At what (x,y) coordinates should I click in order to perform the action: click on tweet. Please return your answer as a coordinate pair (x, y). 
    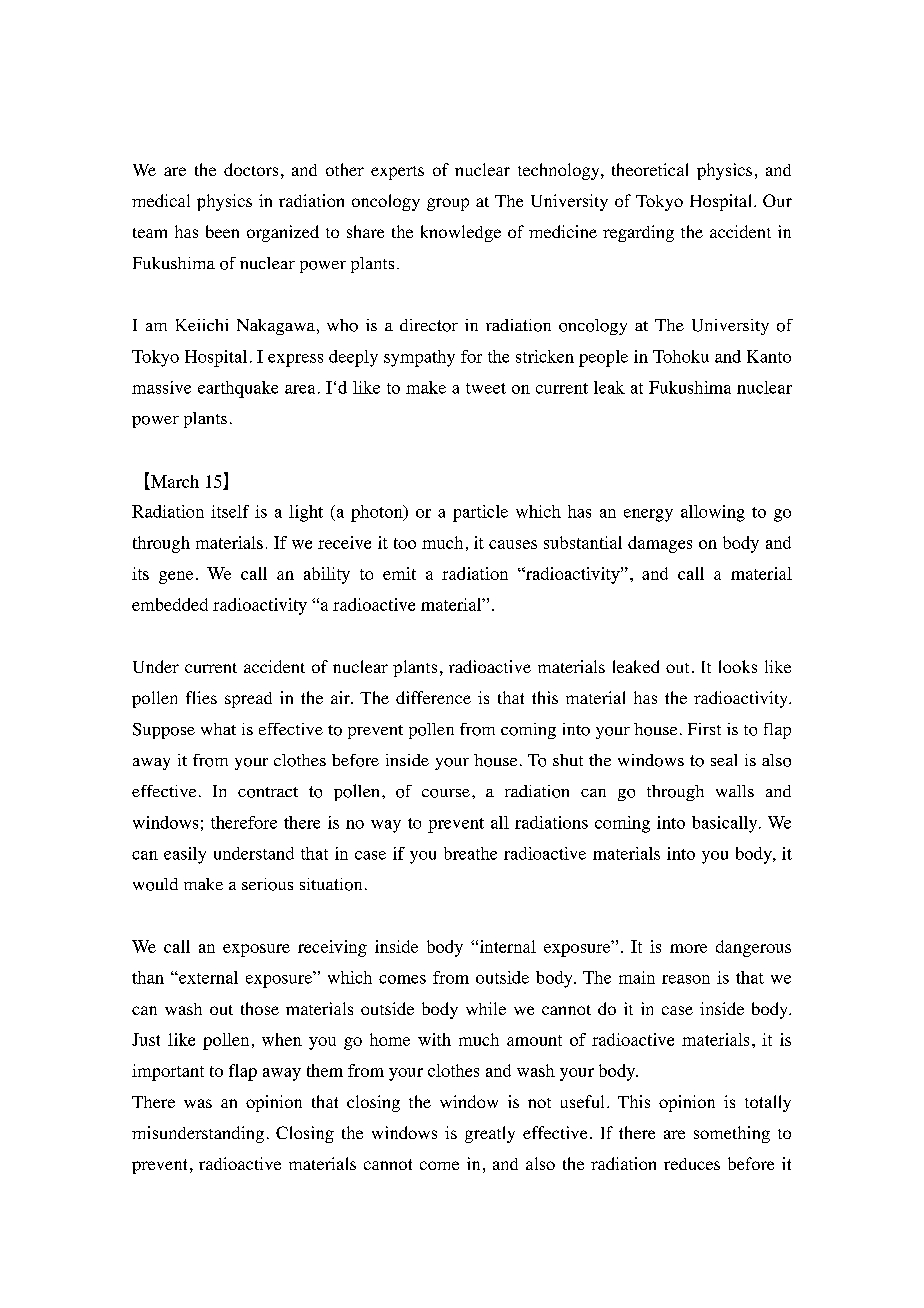
    Looking at the image, I should click on (486, 388).
